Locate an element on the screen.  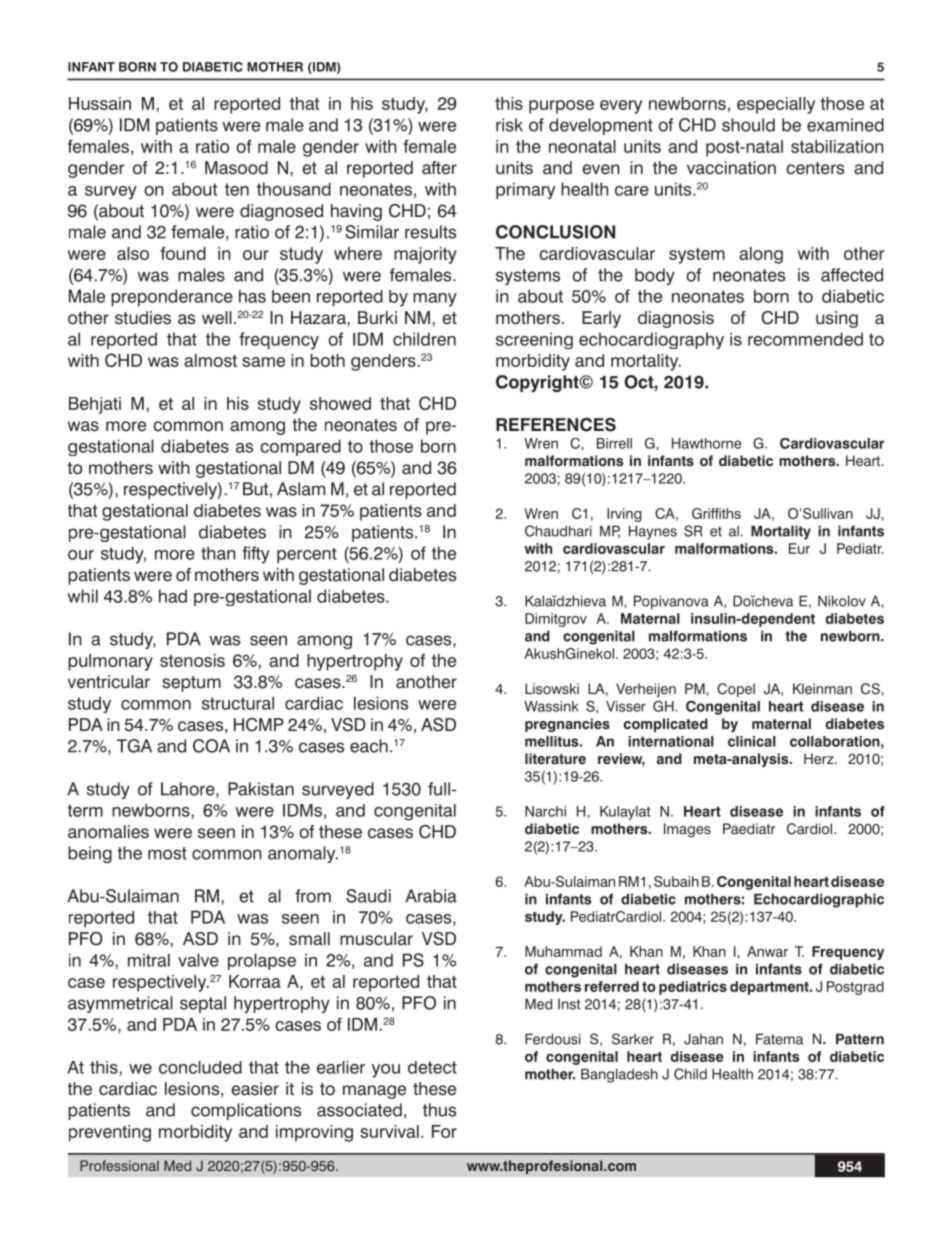
being is located at coordinates (90, 854).
